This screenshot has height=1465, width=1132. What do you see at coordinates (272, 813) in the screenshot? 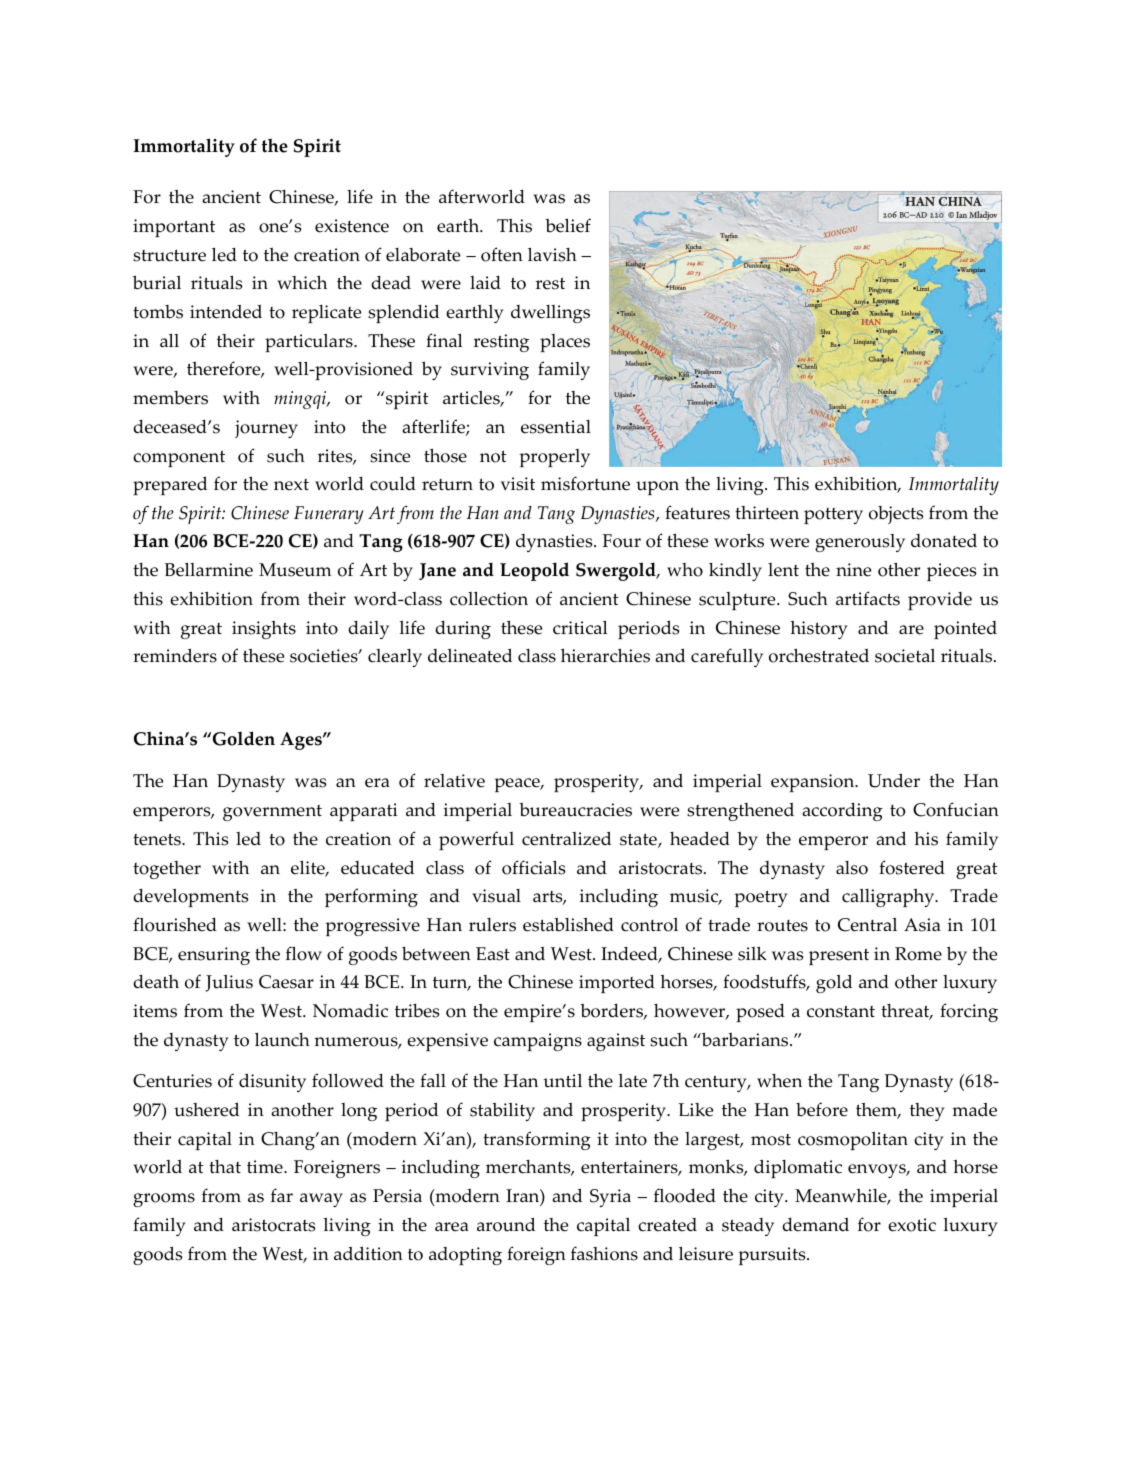
I see `government` at bounding box center [272, 813].
